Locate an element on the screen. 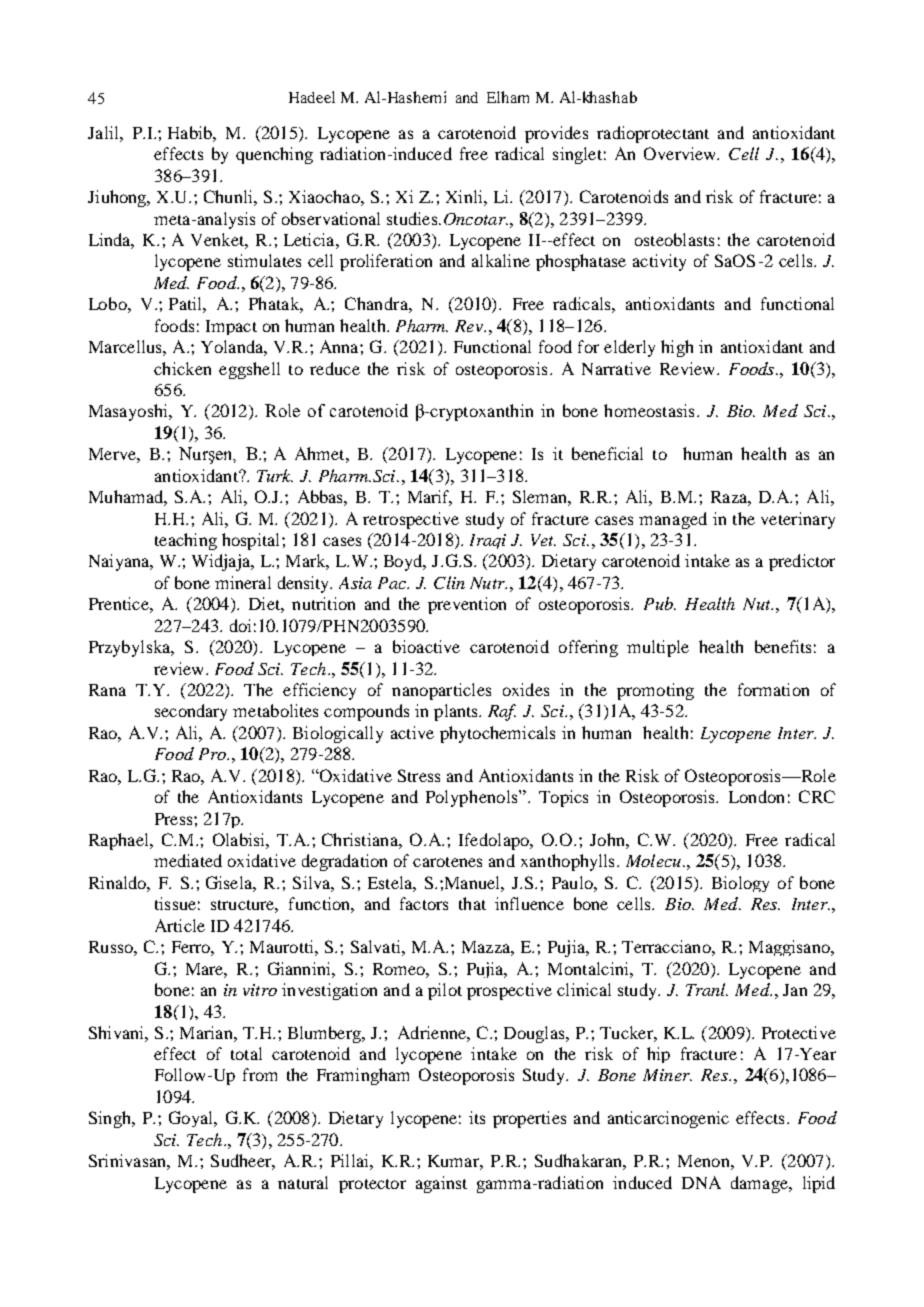  provides is located at coordinates (556, 134).
